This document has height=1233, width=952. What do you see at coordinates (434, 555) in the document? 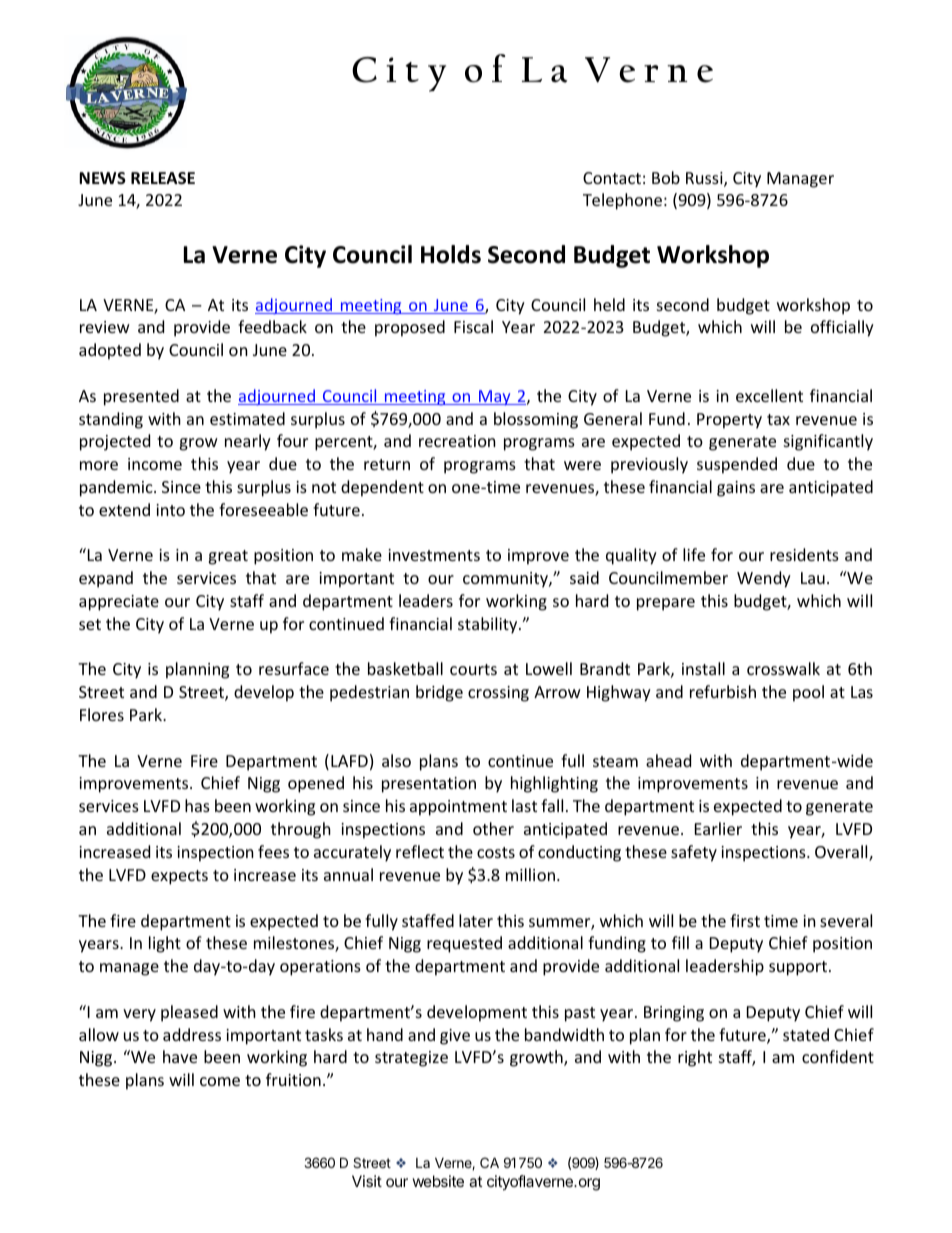
I see `investments` at bounding box center [434, 555].
